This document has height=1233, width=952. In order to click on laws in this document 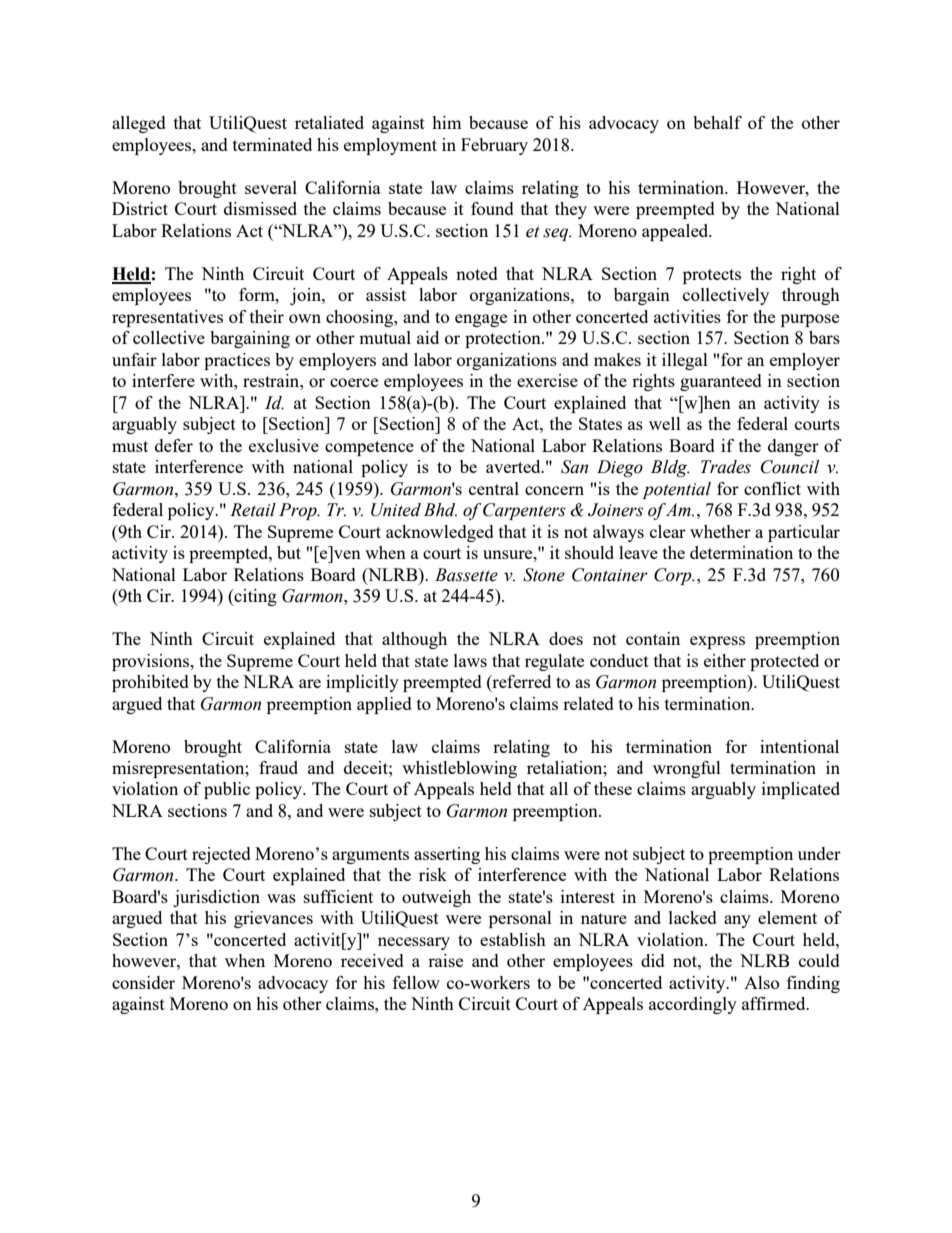, I will do `click(470, 660)`.
